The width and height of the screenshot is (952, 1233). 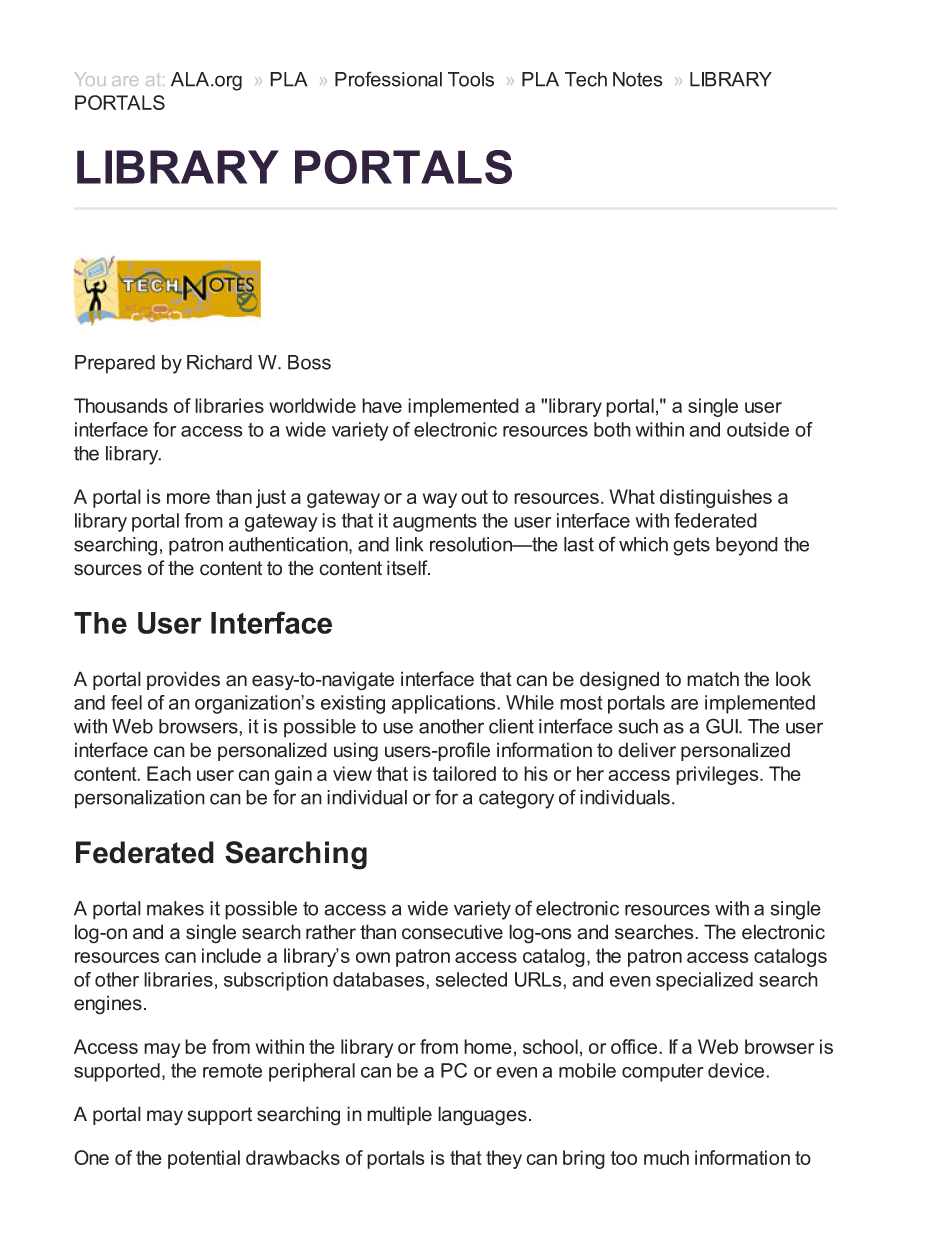 What do you see at coordinates (482, 1116) in the screenshot?
I see `languages` at bounding box center [482, 1116].
